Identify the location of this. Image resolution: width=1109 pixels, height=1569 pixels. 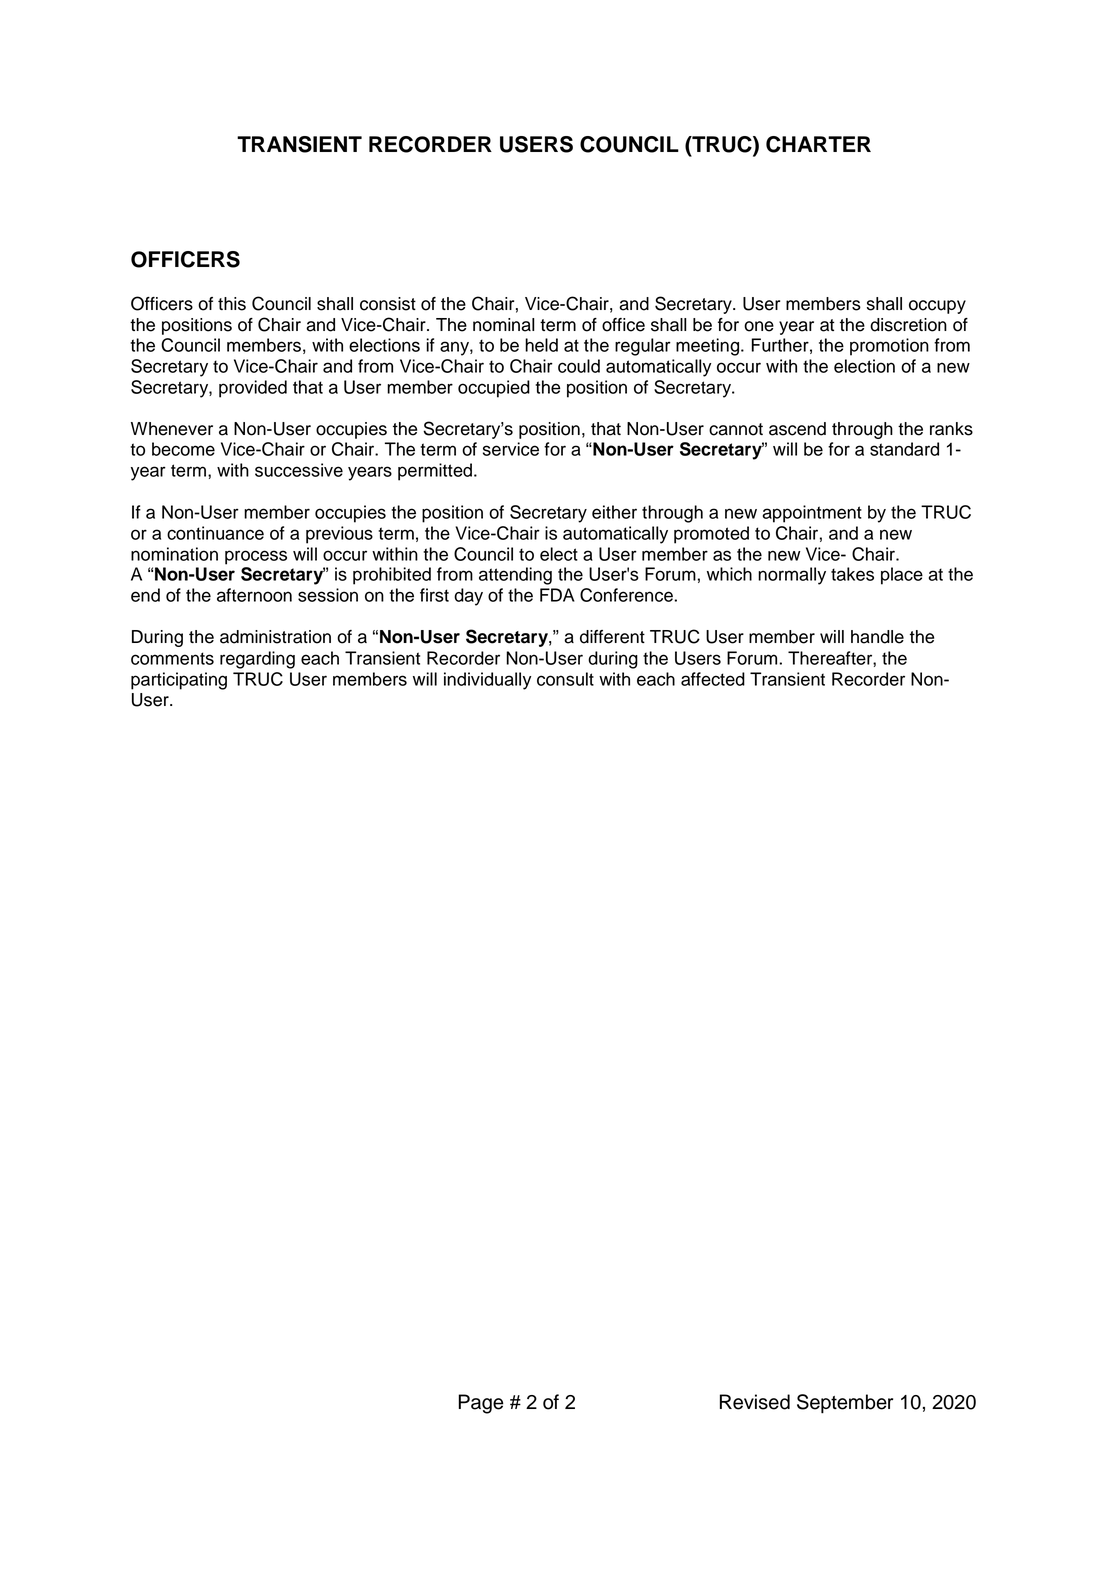
(232, 304).
